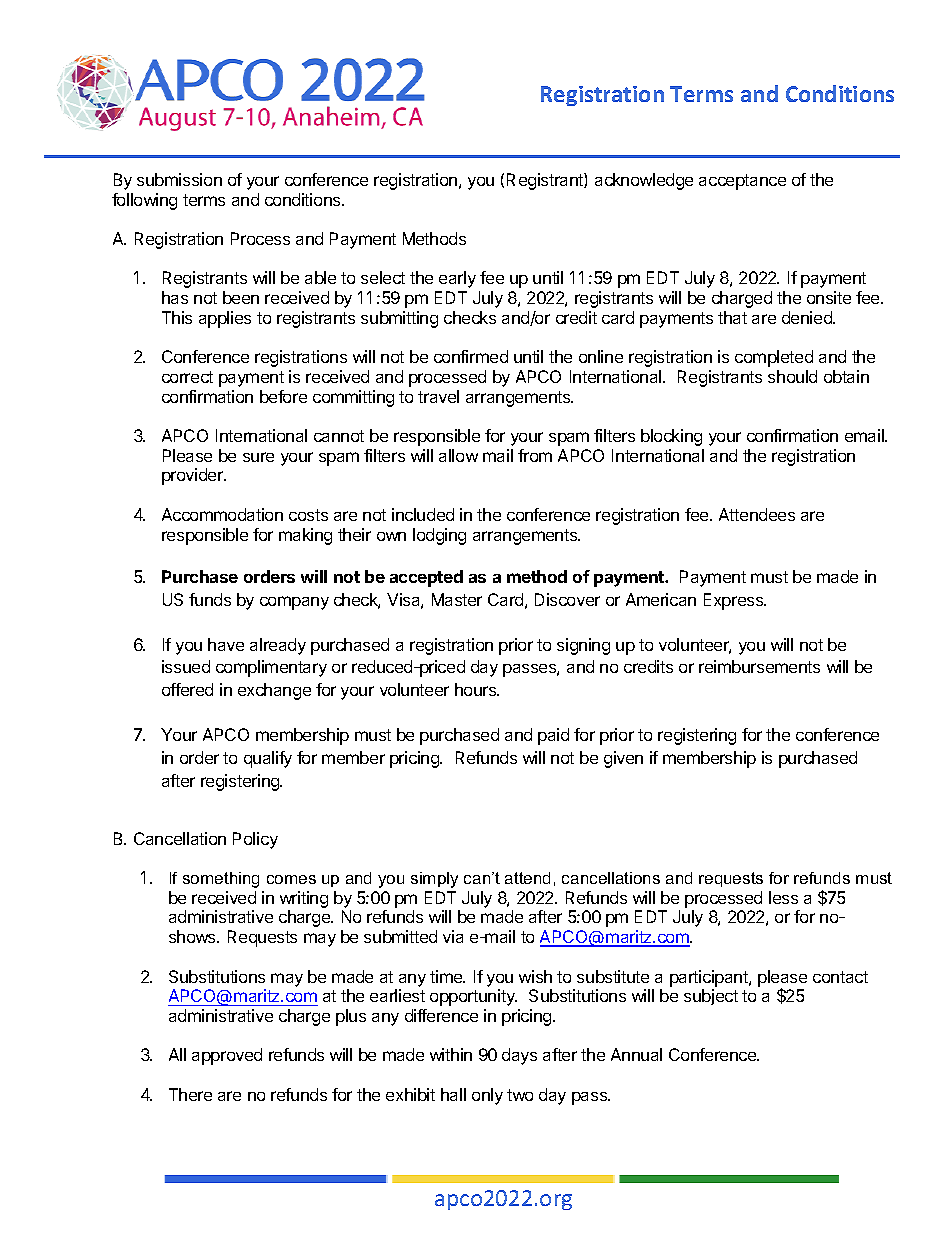 This screenshot has width=952, height=1233. I want to click on less, so click(783, 897).
